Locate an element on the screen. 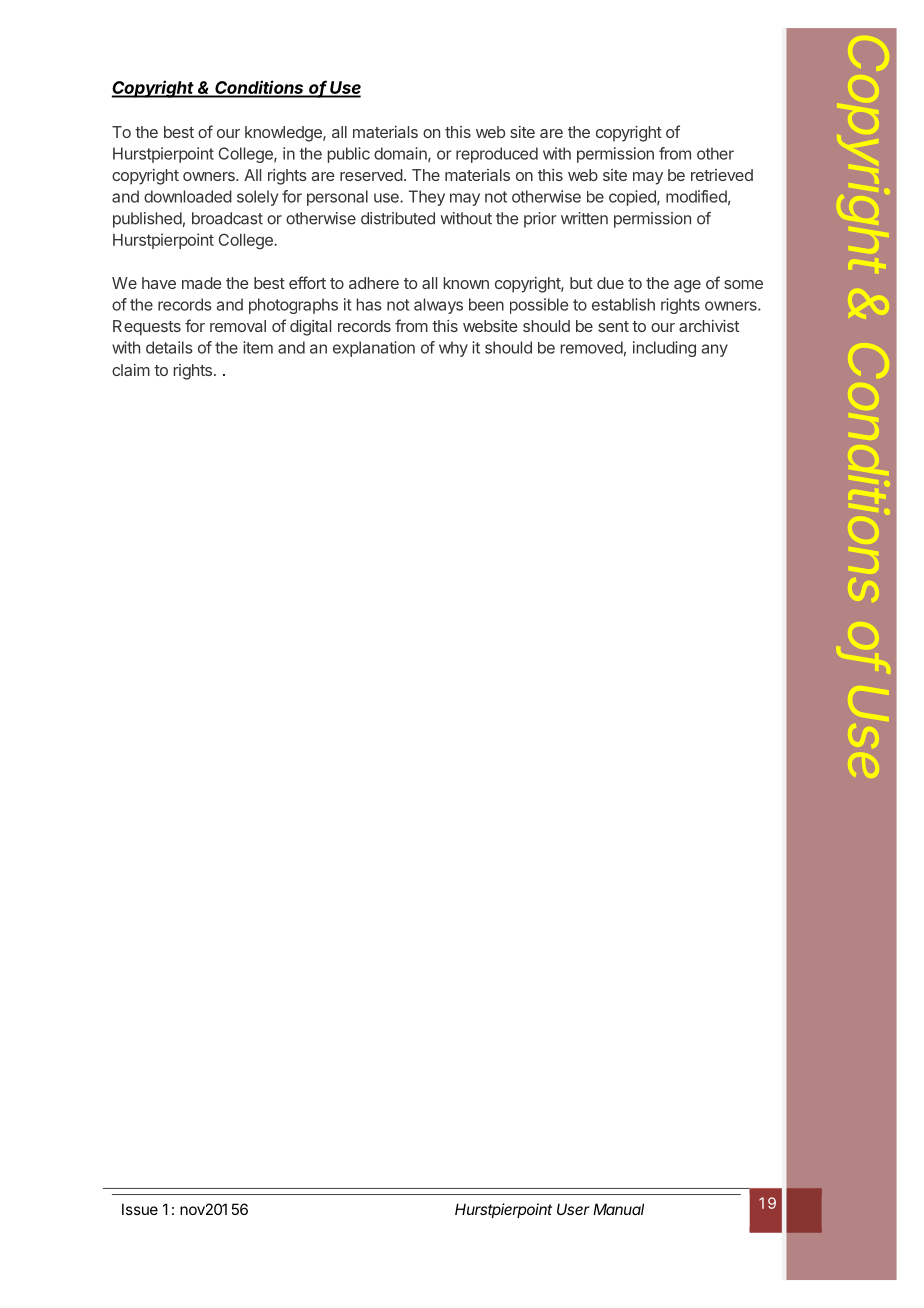 Image resolution: width=924 pixels, height=1308 pixels. details is located at coordinates (169, 347).
